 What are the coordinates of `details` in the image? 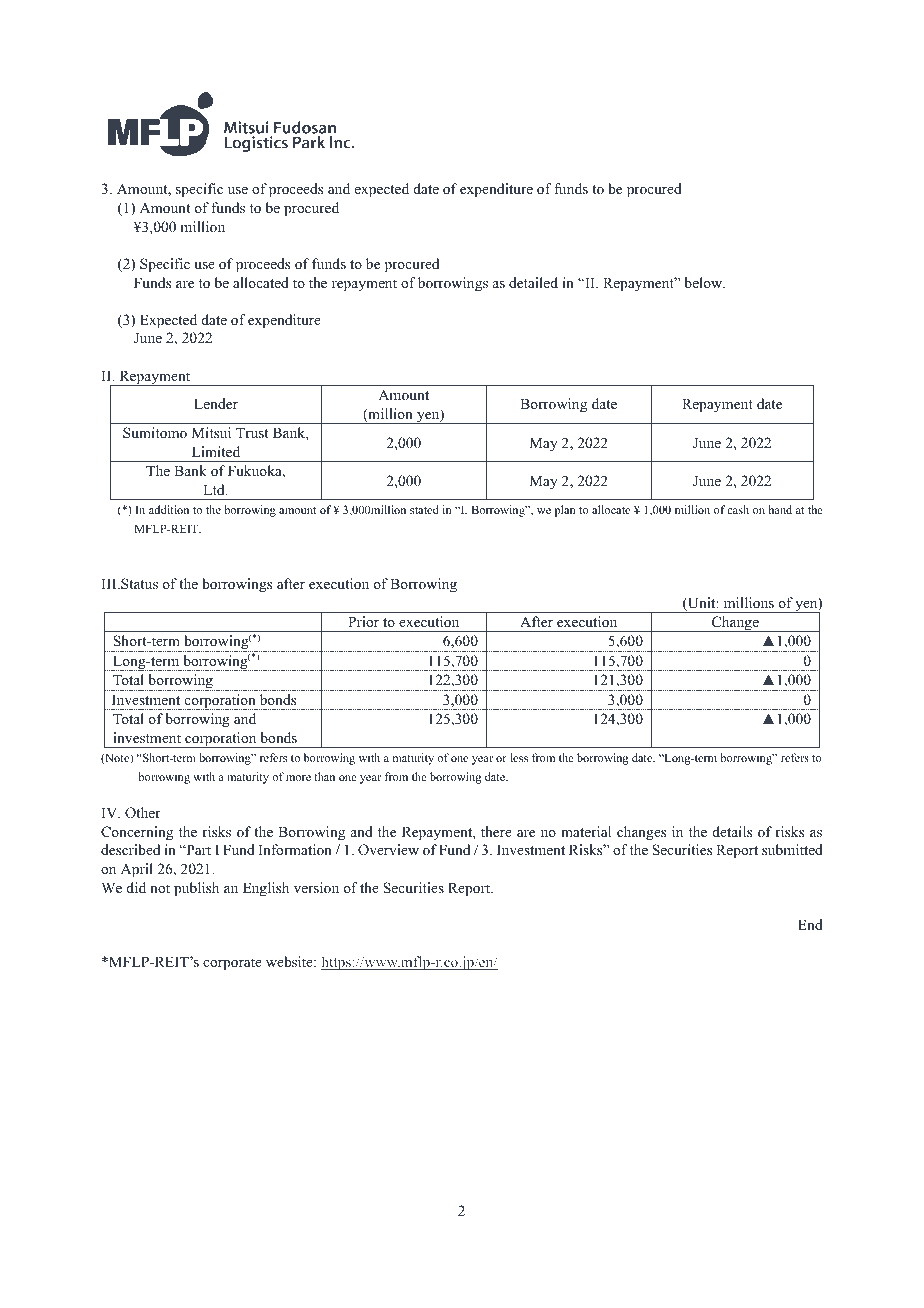 It's located at (732, 831).
